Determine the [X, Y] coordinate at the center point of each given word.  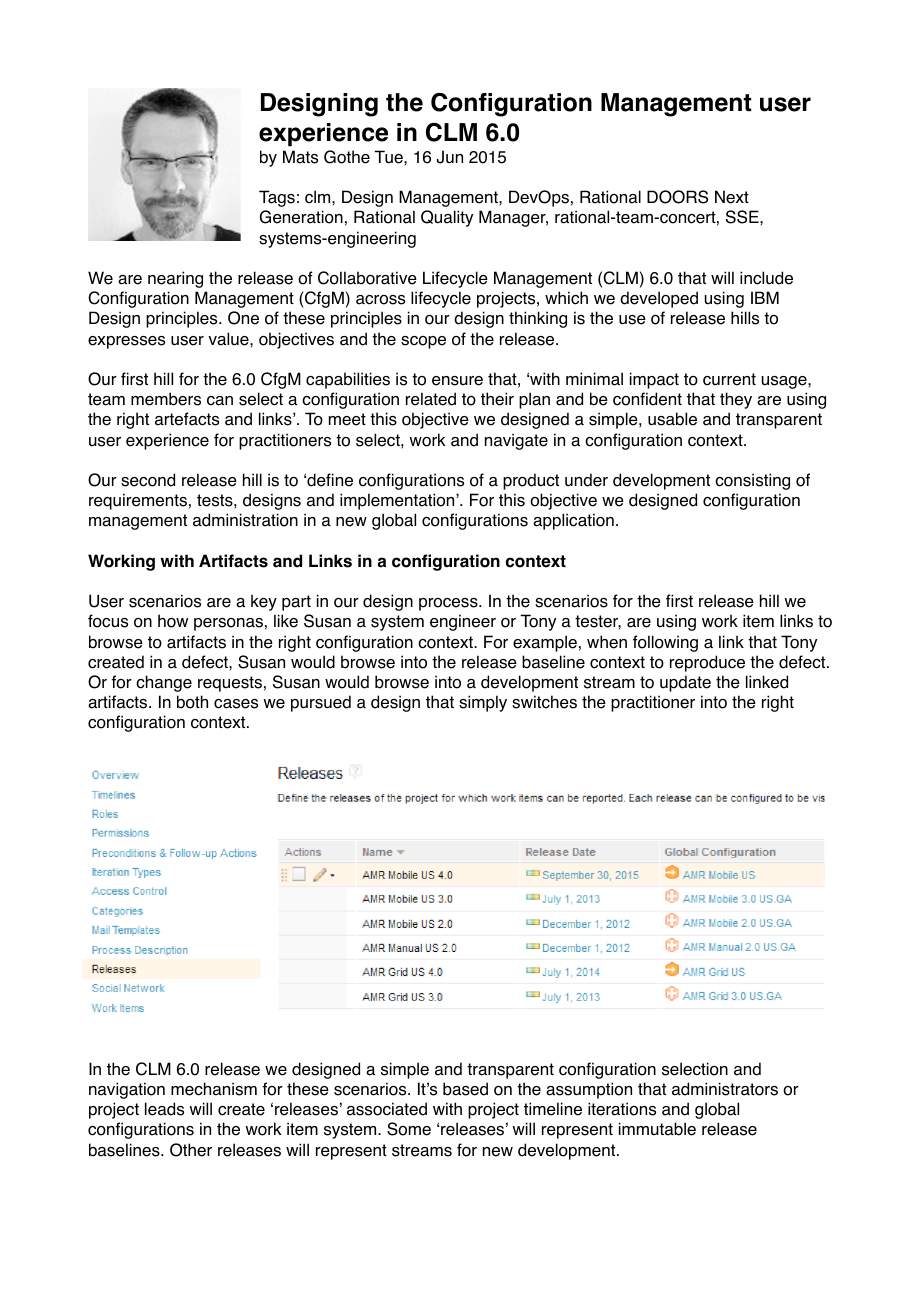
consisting [752, 481]
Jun [449, 157]
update [685, 683]
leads [164, 1109]
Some [409, 1129]
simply [483, 703]
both [192, 702]
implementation [398, 501]
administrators [725, 1089]
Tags [277, 198]
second [148, 480]
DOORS [677, 197]
